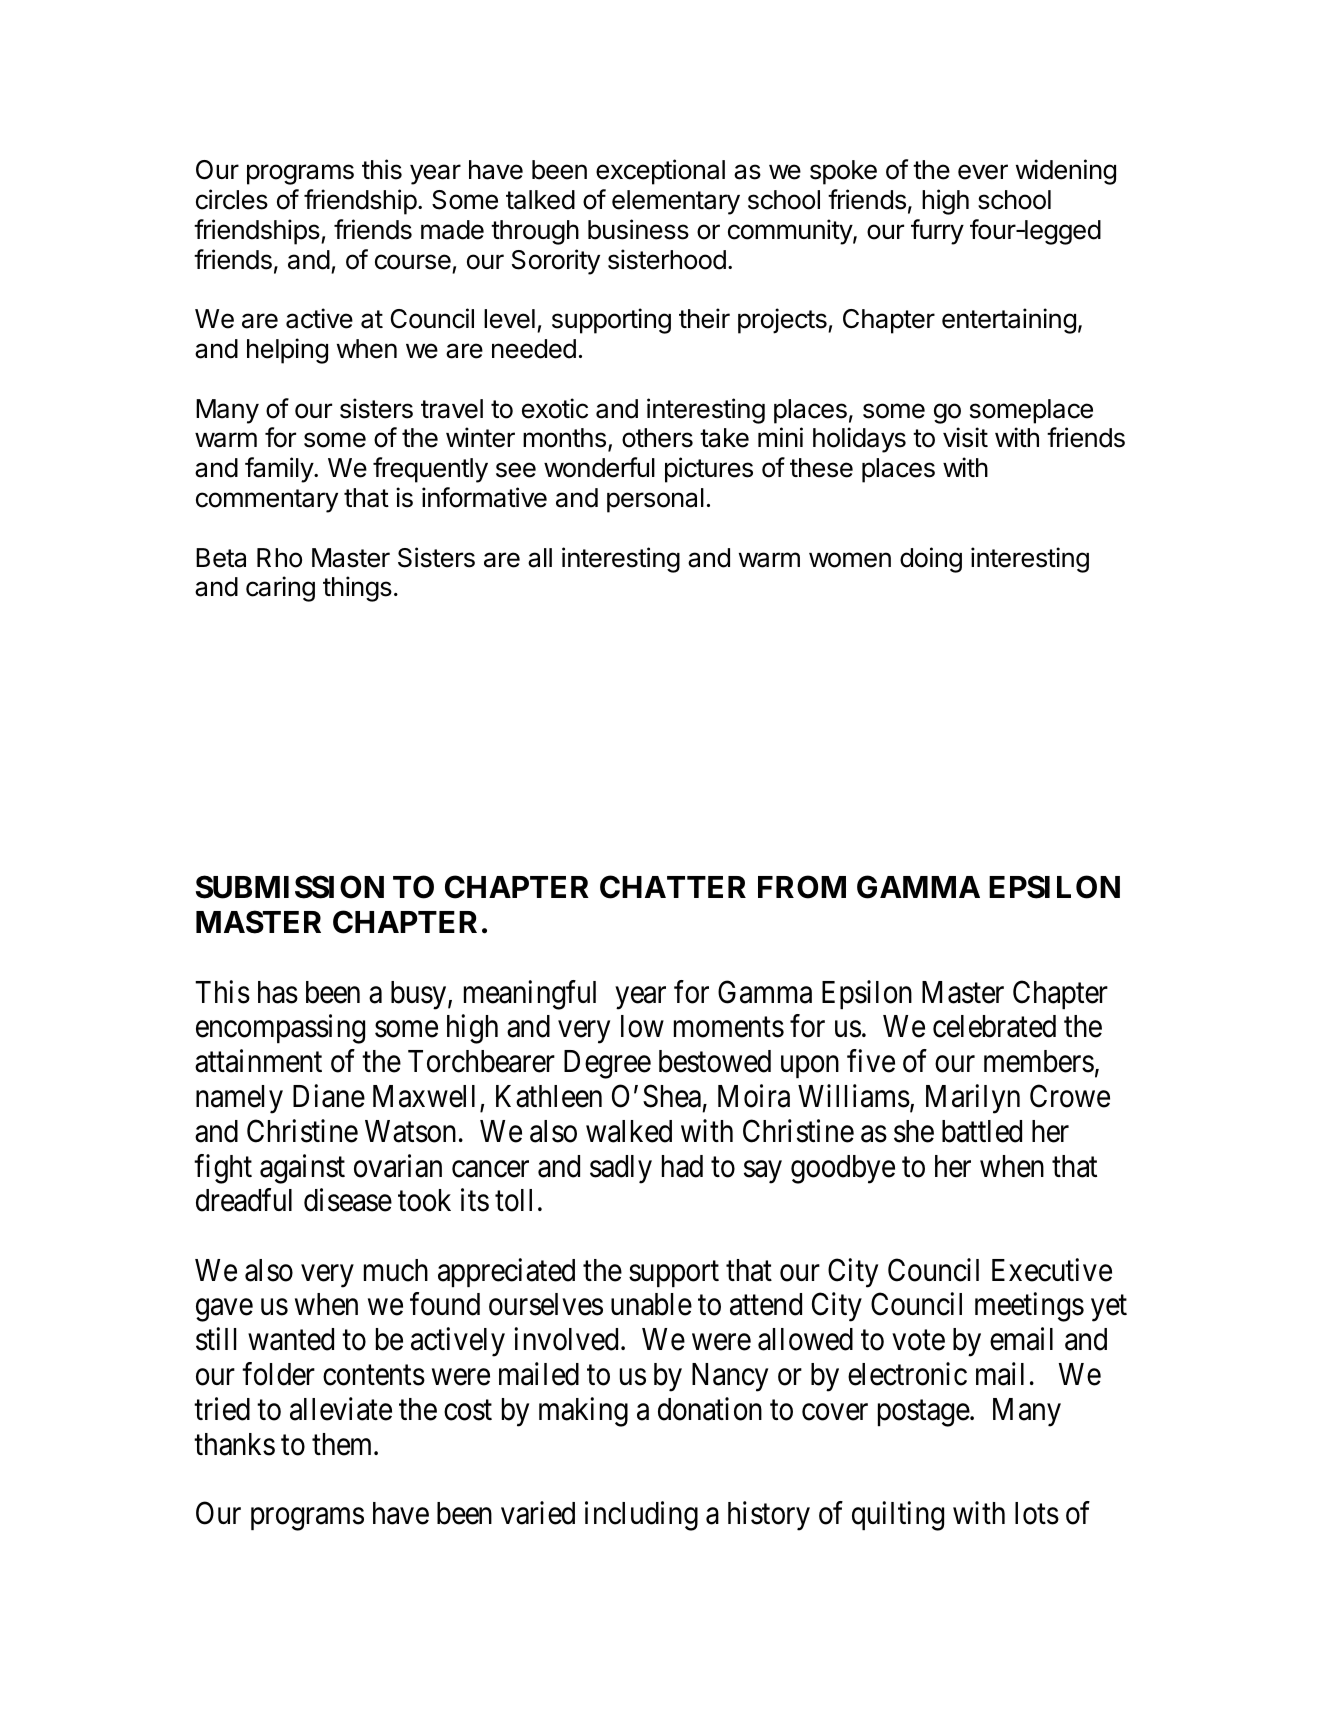  What do you see at coordinates (673, 887) in the screenshot?
I see `CHATTER` at bounding box center [673, 887].
